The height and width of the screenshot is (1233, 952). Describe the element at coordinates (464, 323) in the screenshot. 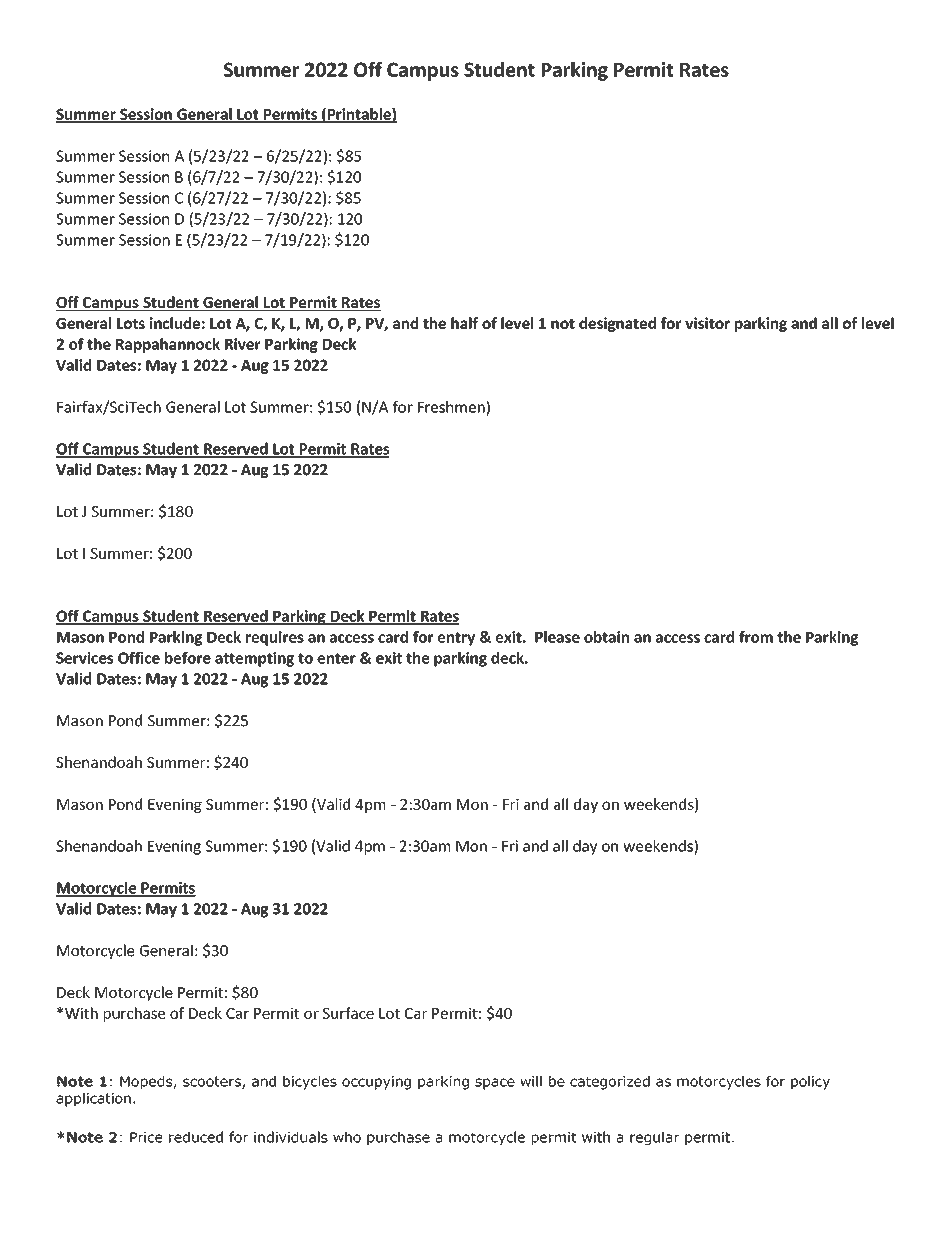

I see `half` at that location.
